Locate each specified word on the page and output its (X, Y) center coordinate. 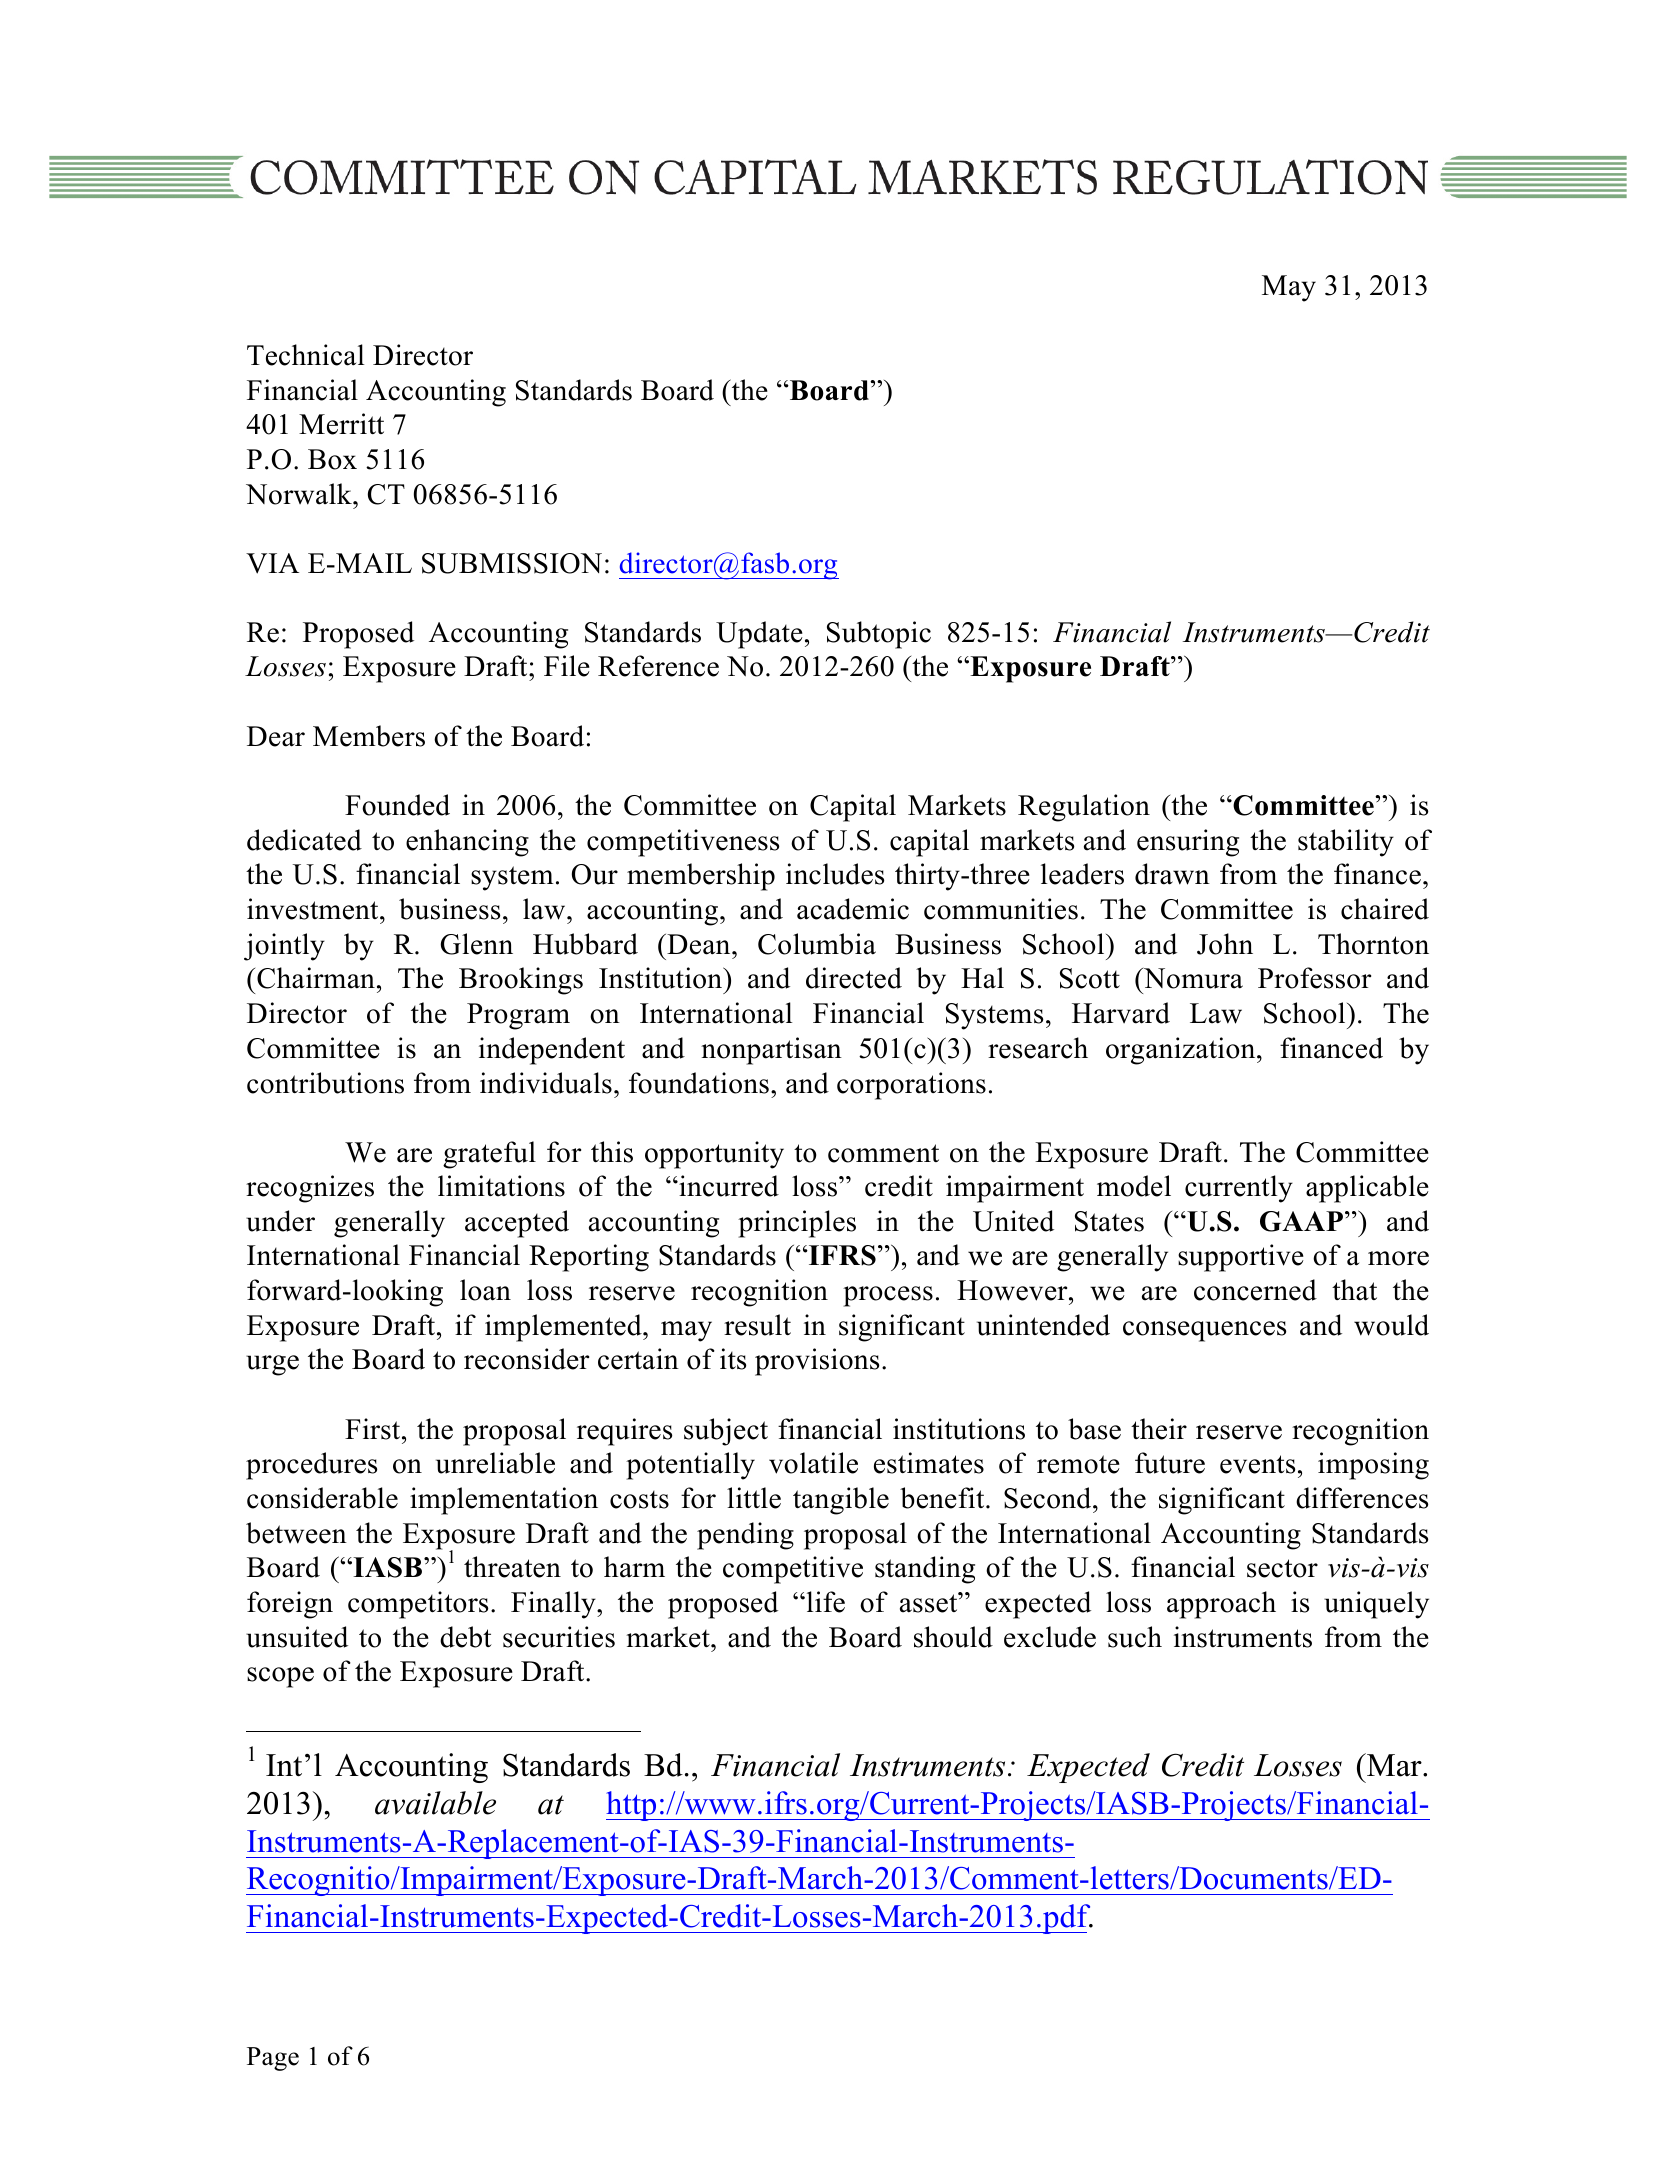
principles (797, 1224)
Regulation (1084, 808)
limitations (501, 1186)
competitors (418, 1605)
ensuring (1188, 843)
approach (1221, 1605)
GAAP (1301, 1221)
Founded (397, 805)
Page (273, 2059)
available (435, 1803)
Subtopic (879, 635)
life (824, 1602)
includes (835, 874)
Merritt (341, 424)
